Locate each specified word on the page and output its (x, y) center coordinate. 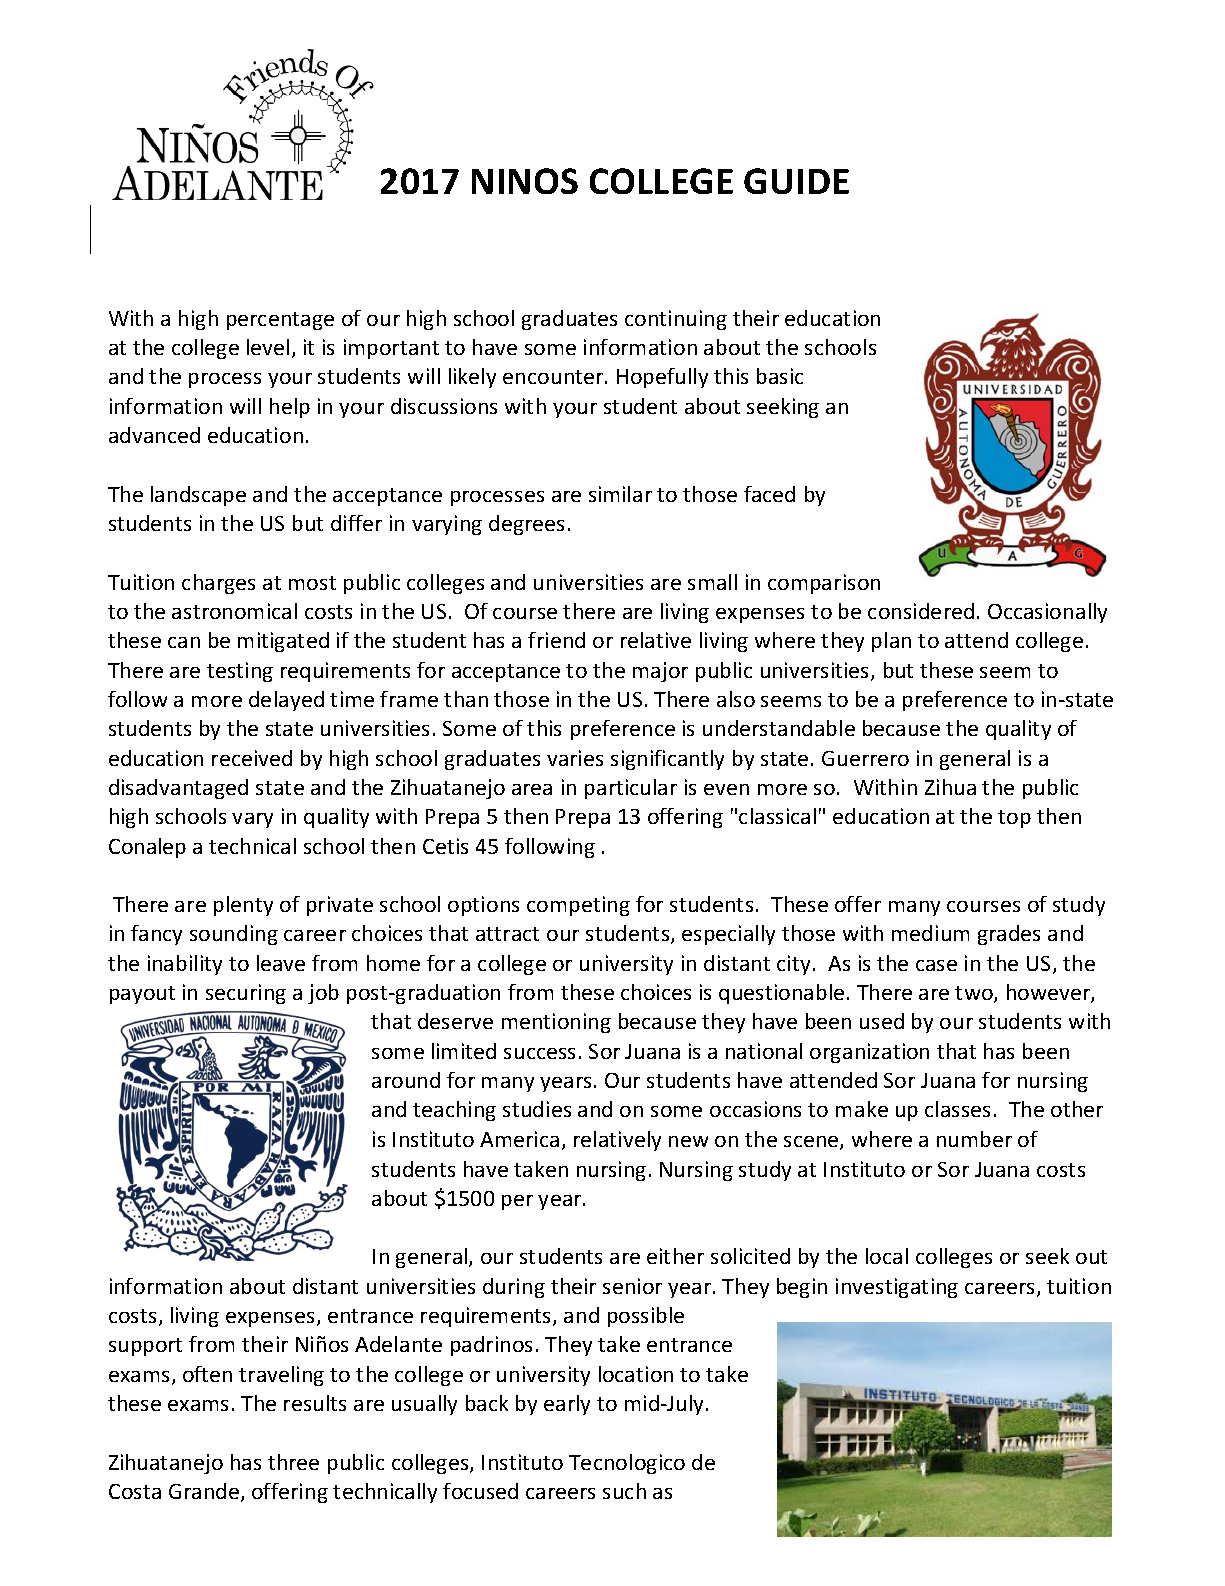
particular (631, 789)
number (974, 1139)
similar (620, 494)
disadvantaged (178, 789)
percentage (280, 321)
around (406, 1080)
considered (921, 611)
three (293, 1462)
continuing (676, 320)
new (688, 1141)
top (1014, 819)
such (624, 1491)
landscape (198, 496)
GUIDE (796, 181)
